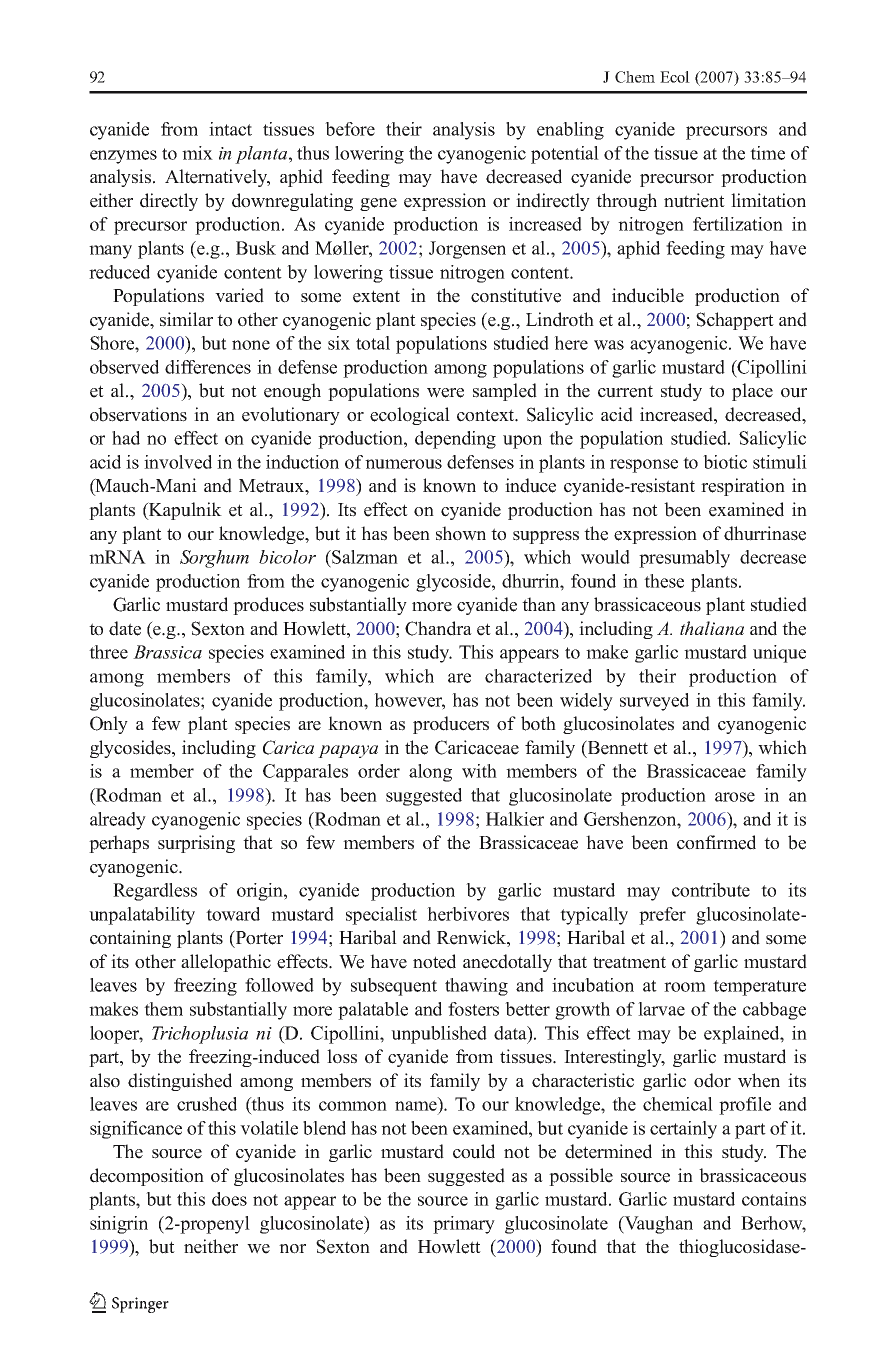  Describe the element at coordinates (214, 559) in the page. I see `Sorghum` at that location.
